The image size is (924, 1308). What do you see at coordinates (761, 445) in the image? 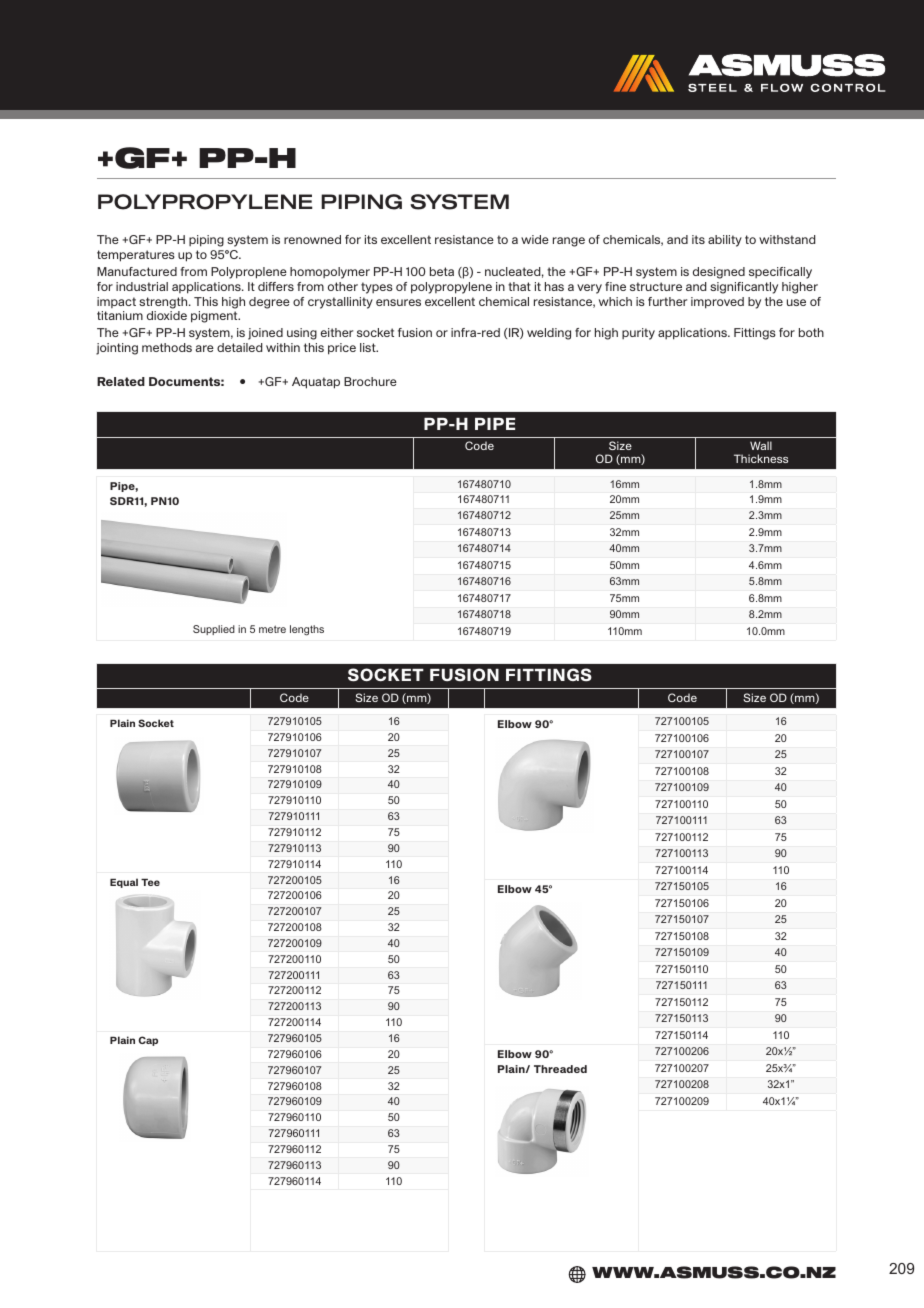
I see `Wall` at bounding box center [761, 445].
